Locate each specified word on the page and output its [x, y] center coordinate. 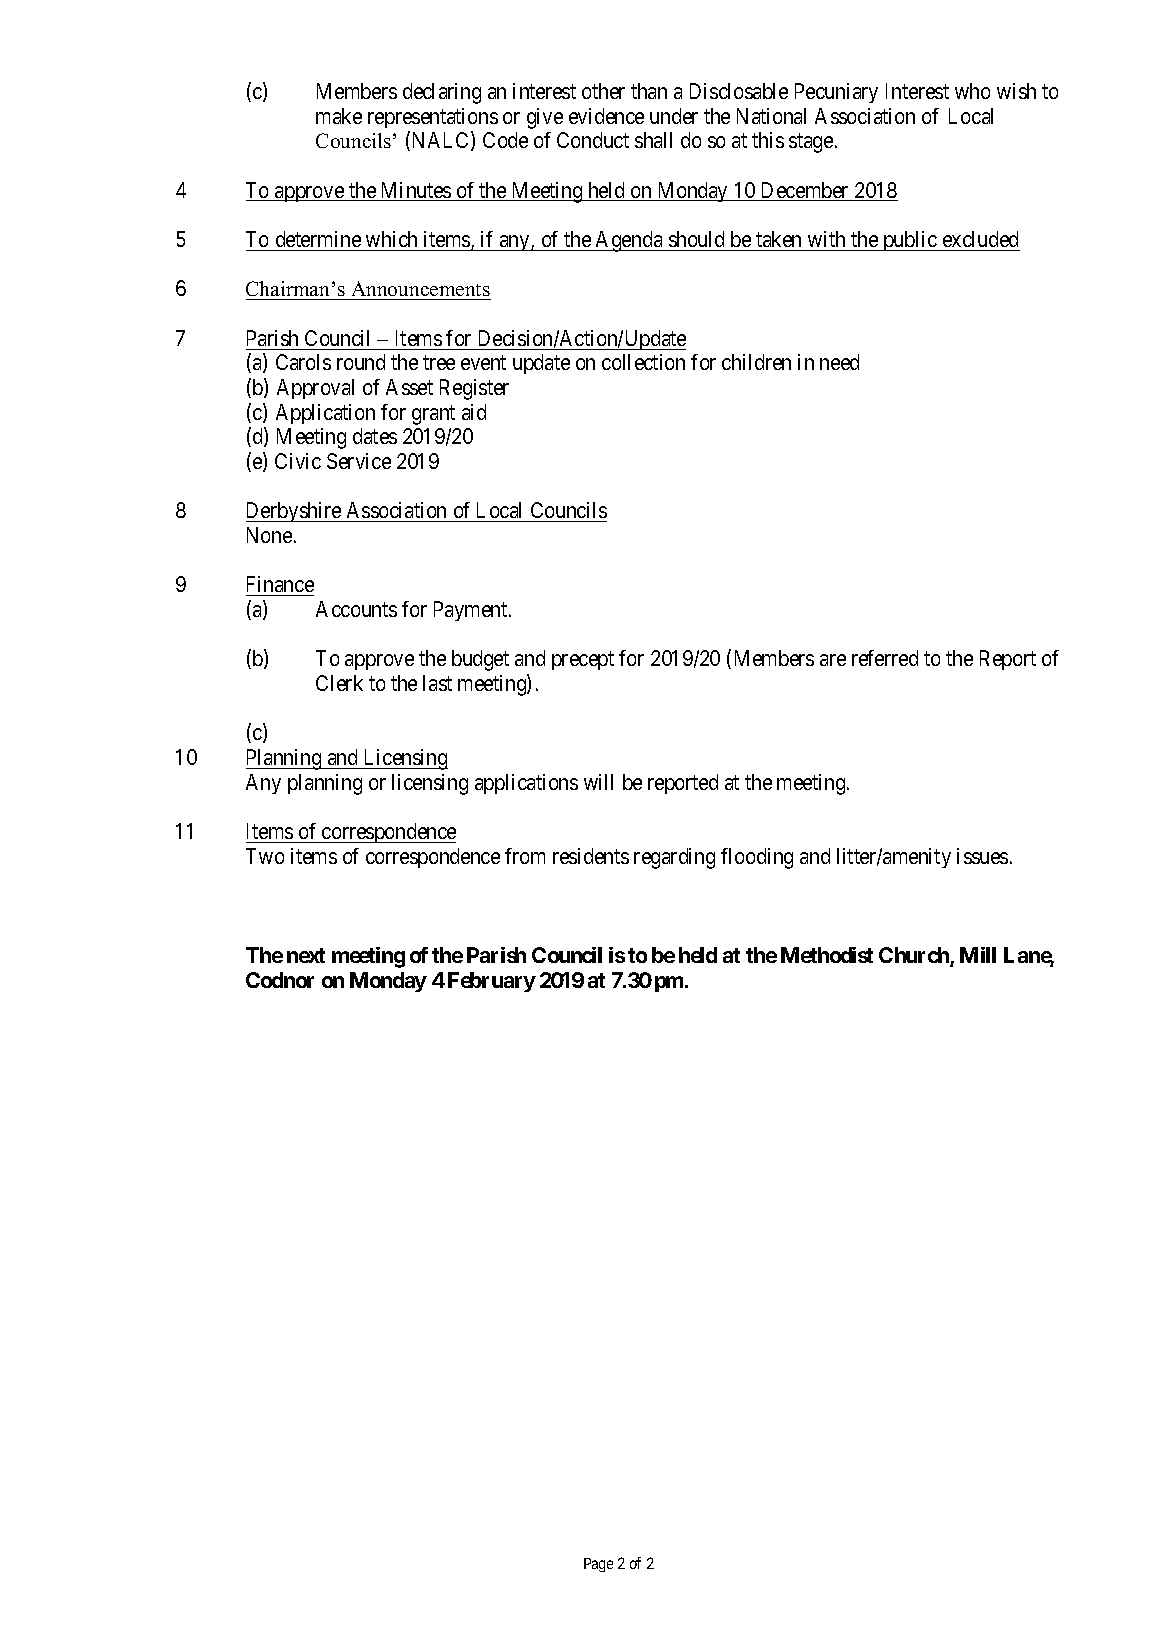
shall [653, 140]
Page [598, 1565]
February [492, 982]
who [972, 91]
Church [915, 956]
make [339, 116]
